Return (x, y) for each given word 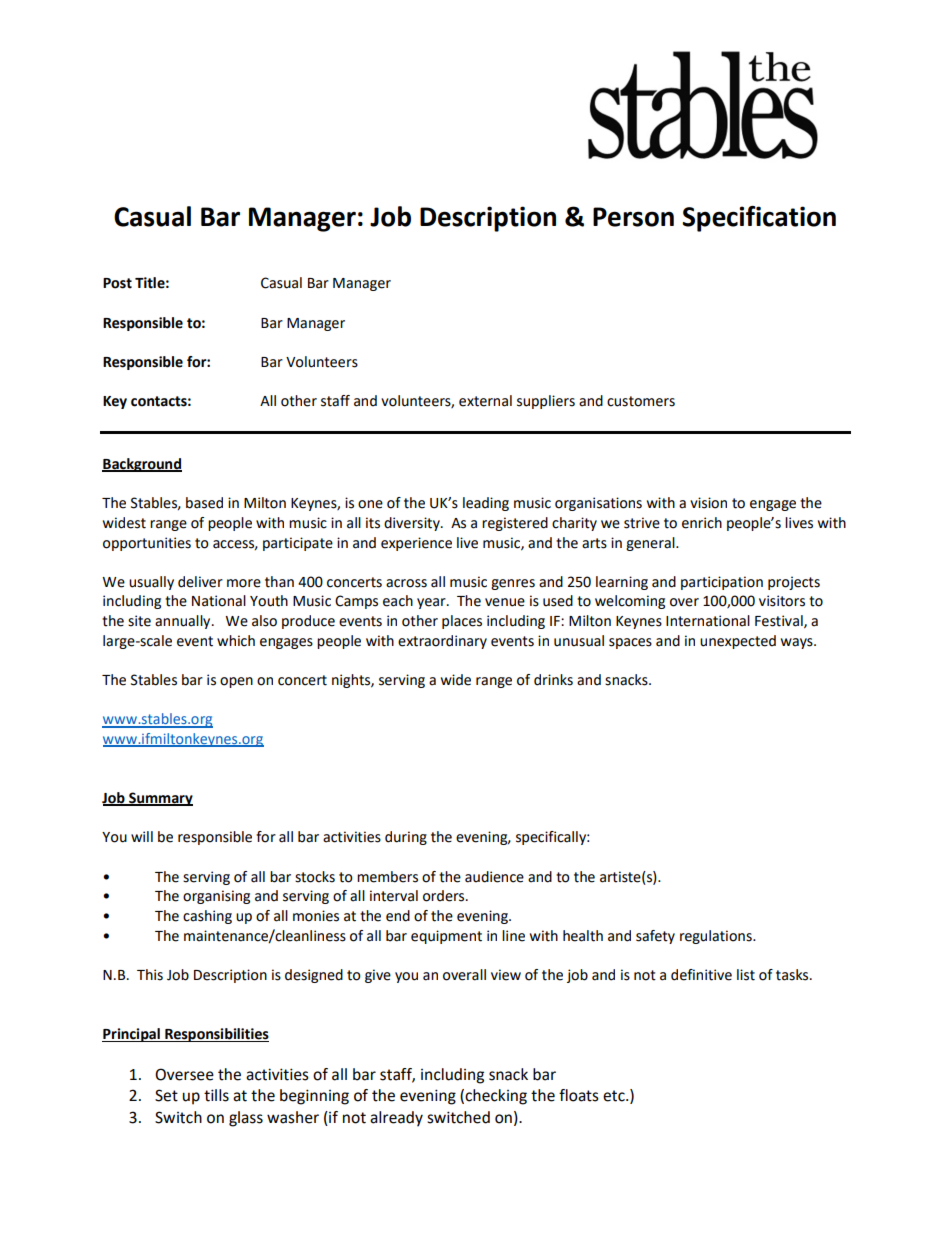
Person (633, 217)
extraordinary (442, 642)
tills (216, 1095)
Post (117, 283)
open (236, 682)
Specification (759, 219)
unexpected (738, 642)
